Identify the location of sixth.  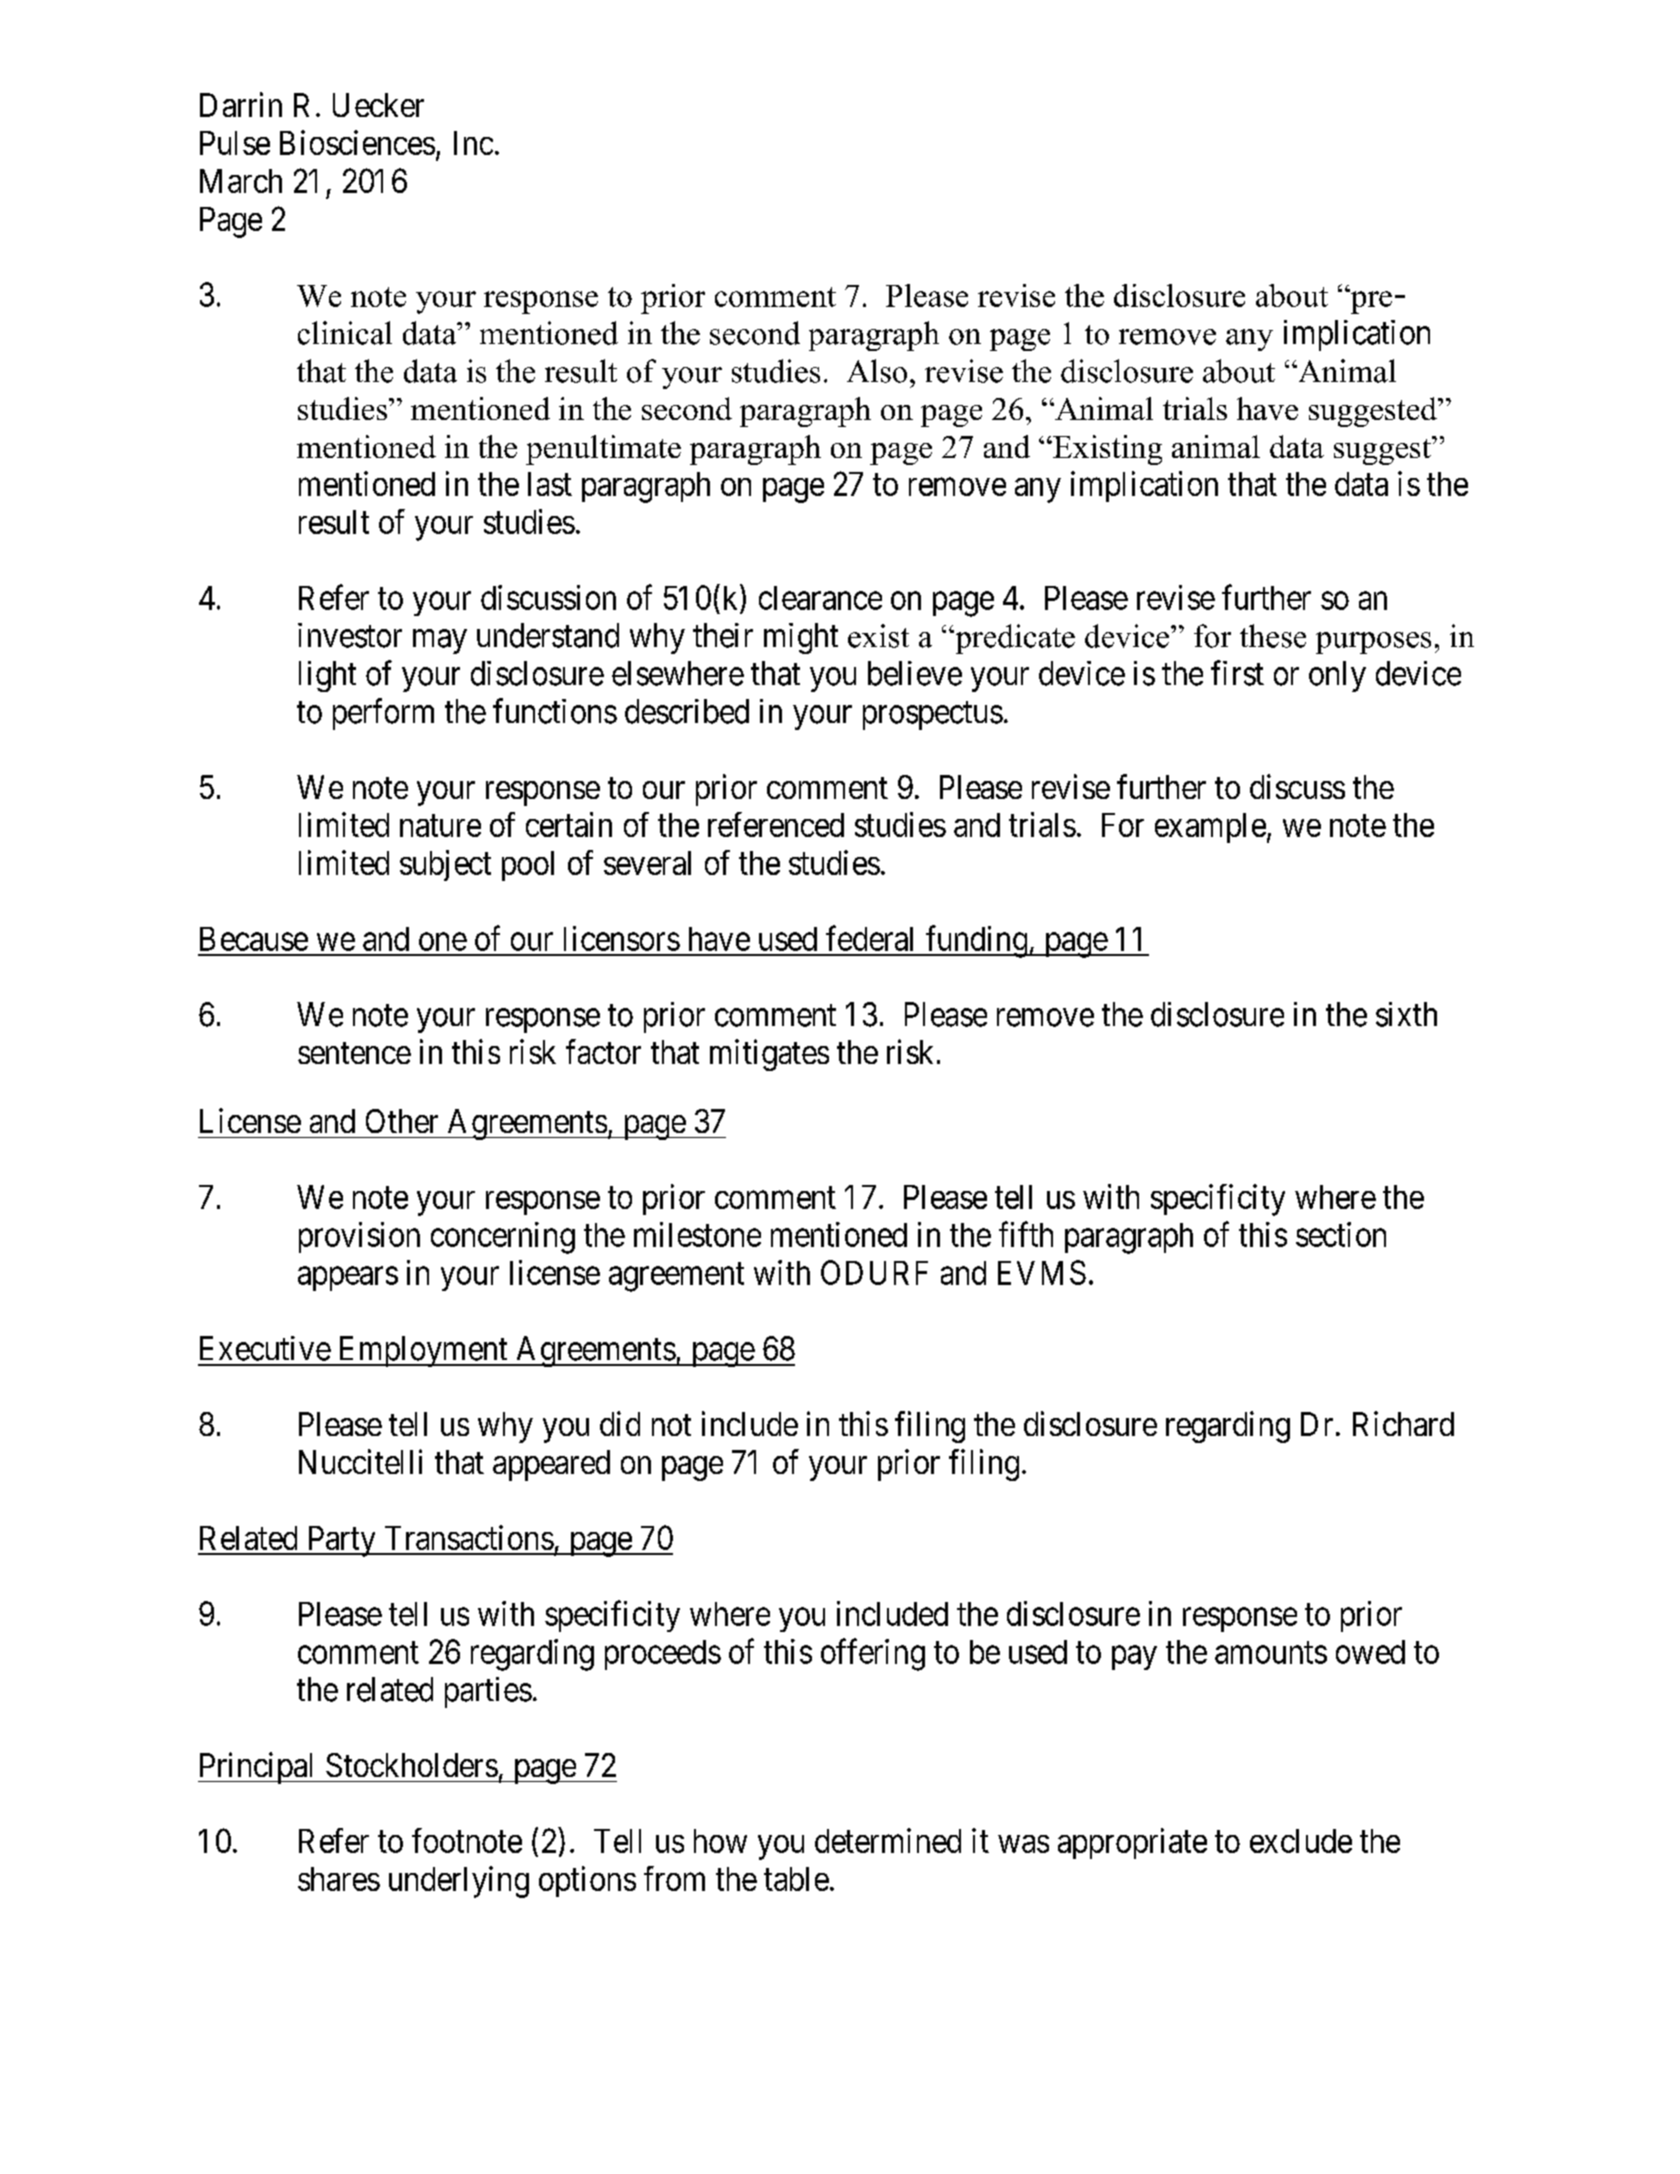
(1406, 1014).
